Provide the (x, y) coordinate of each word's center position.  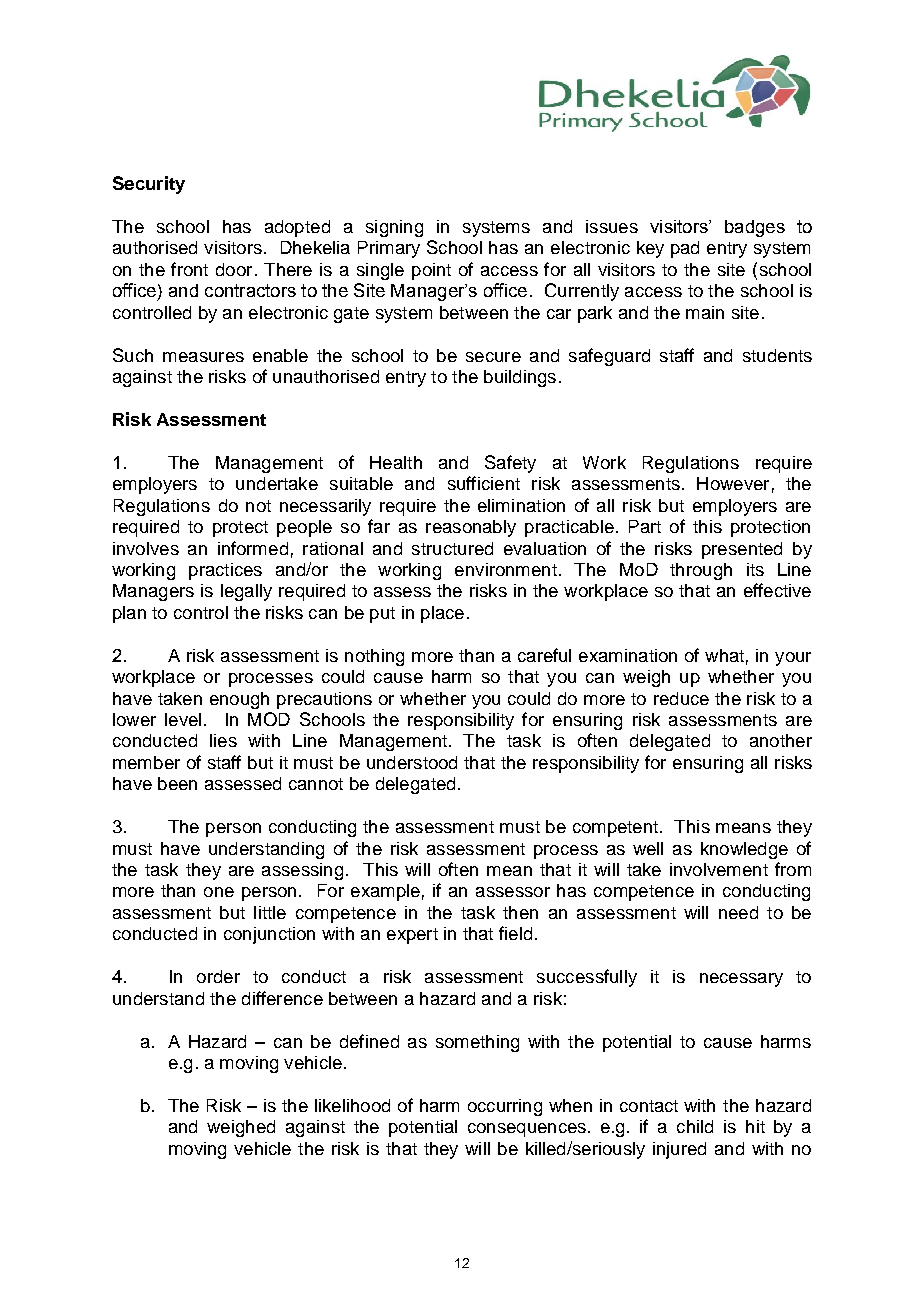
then (520, 912)
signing (394, 228)
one (219, 892)
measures (203, 357)
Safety (510, 464)
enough (239, 700)
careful (544, 655)
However (733, 483)
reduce (681, 698)
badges (755, 228)
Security (149, 185)
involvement (719, 869)
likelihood (352, 1105)
